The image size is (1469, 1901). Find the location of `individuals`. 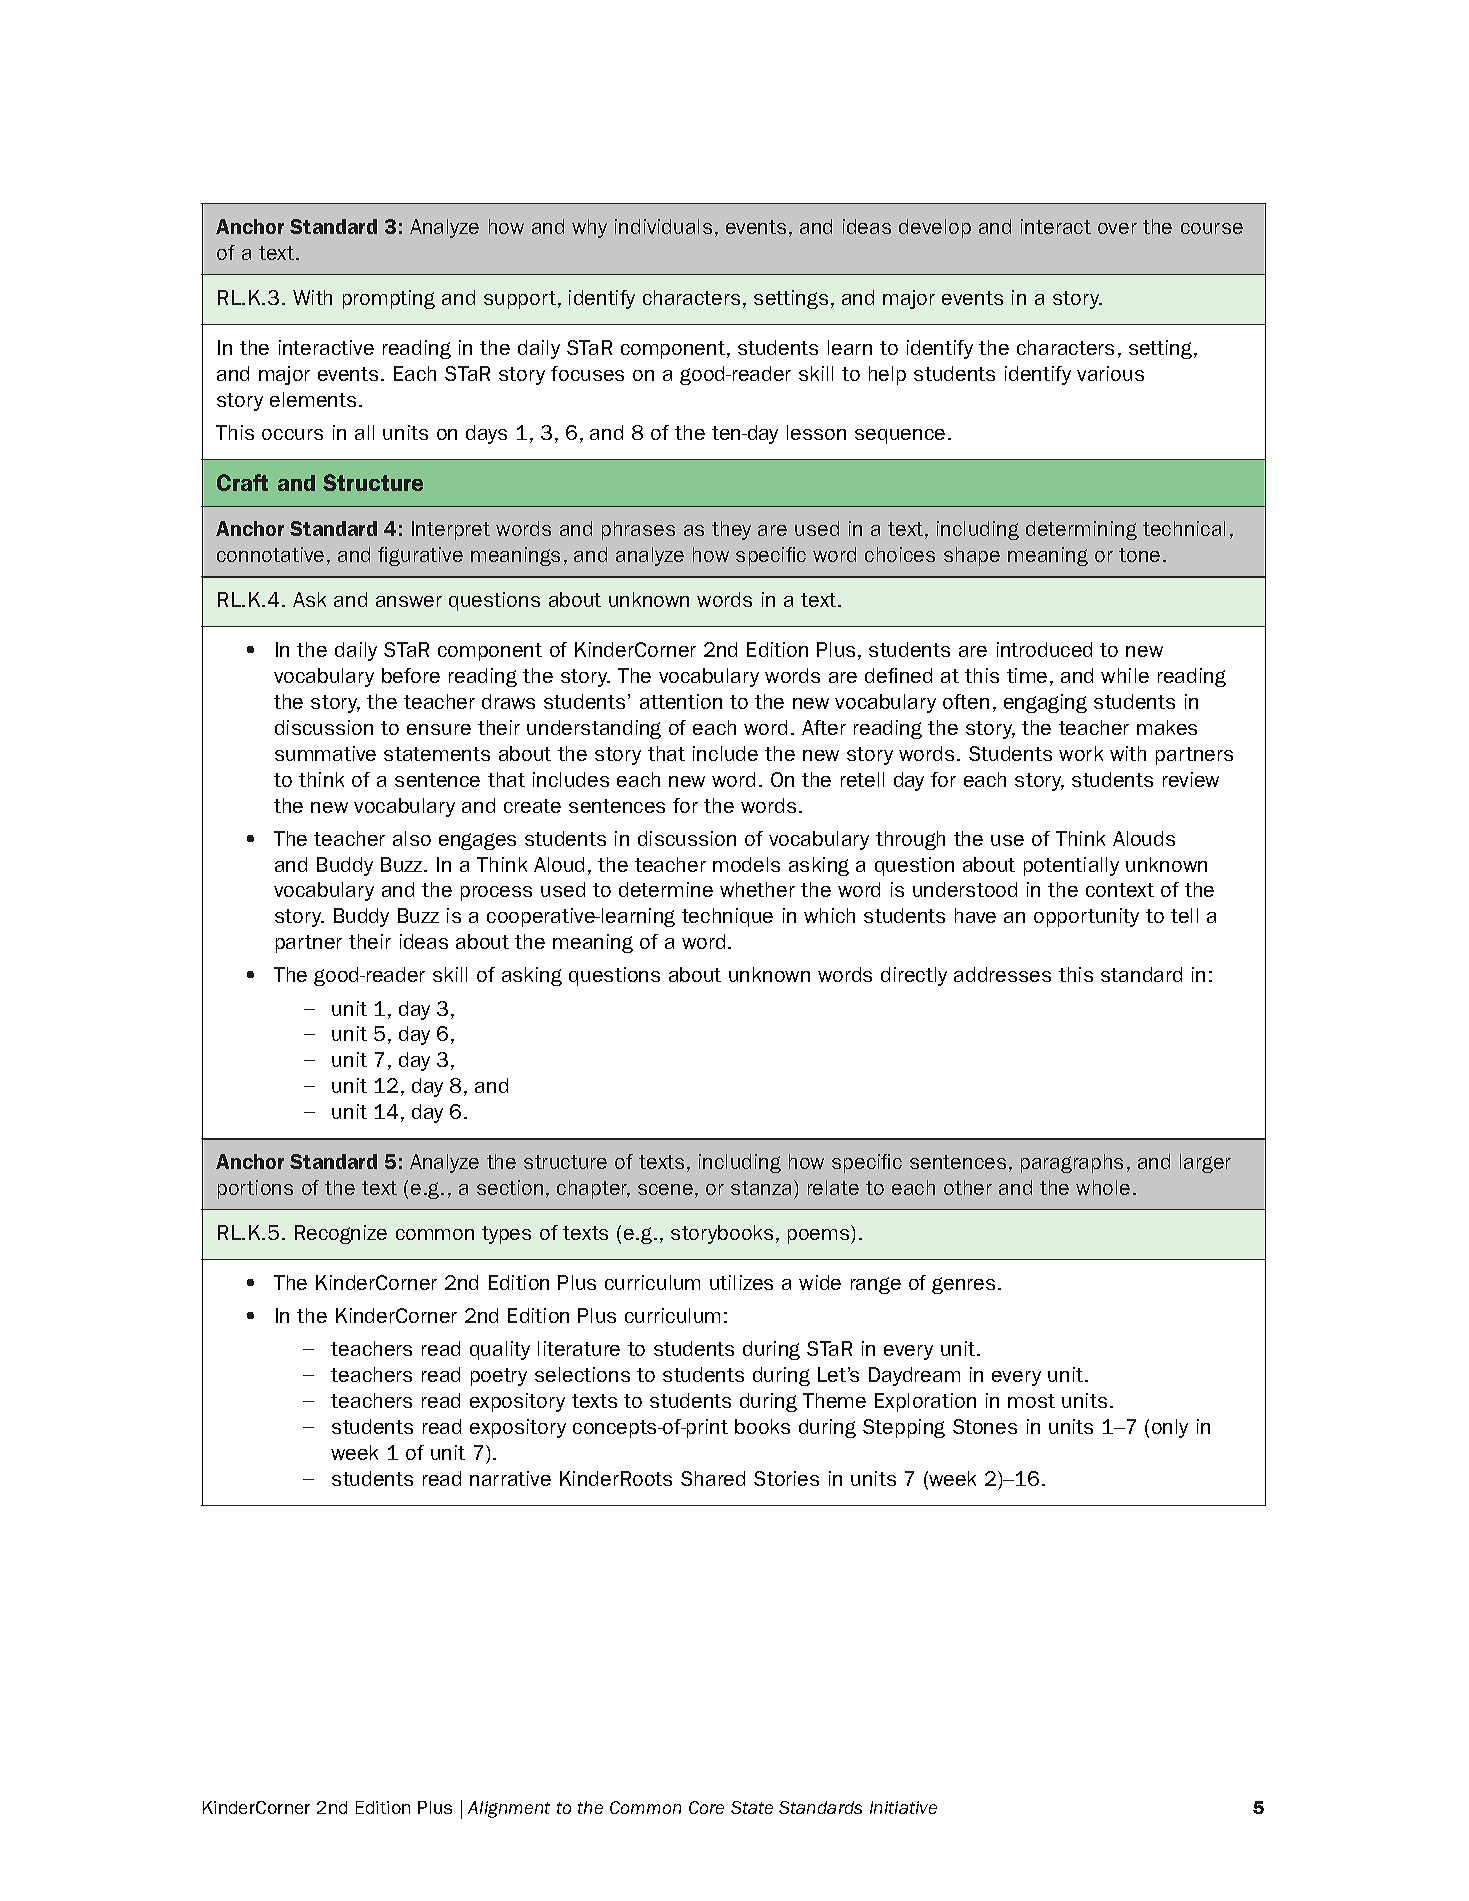

individuals is located at coordinates (663, 226).
